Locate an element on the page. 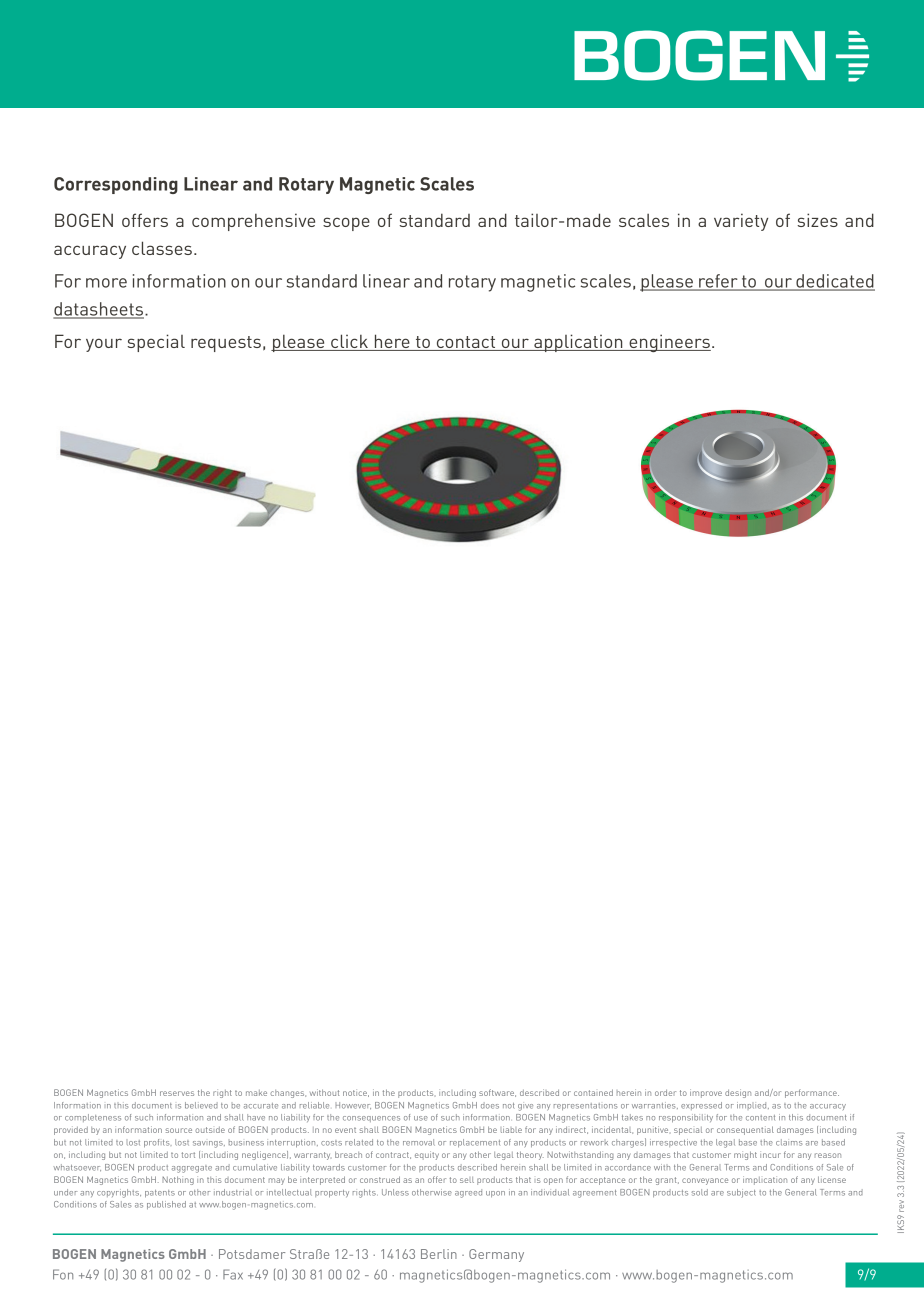 The height and width of the page is (1308, 924). your is located at coordinates (104, 345).
